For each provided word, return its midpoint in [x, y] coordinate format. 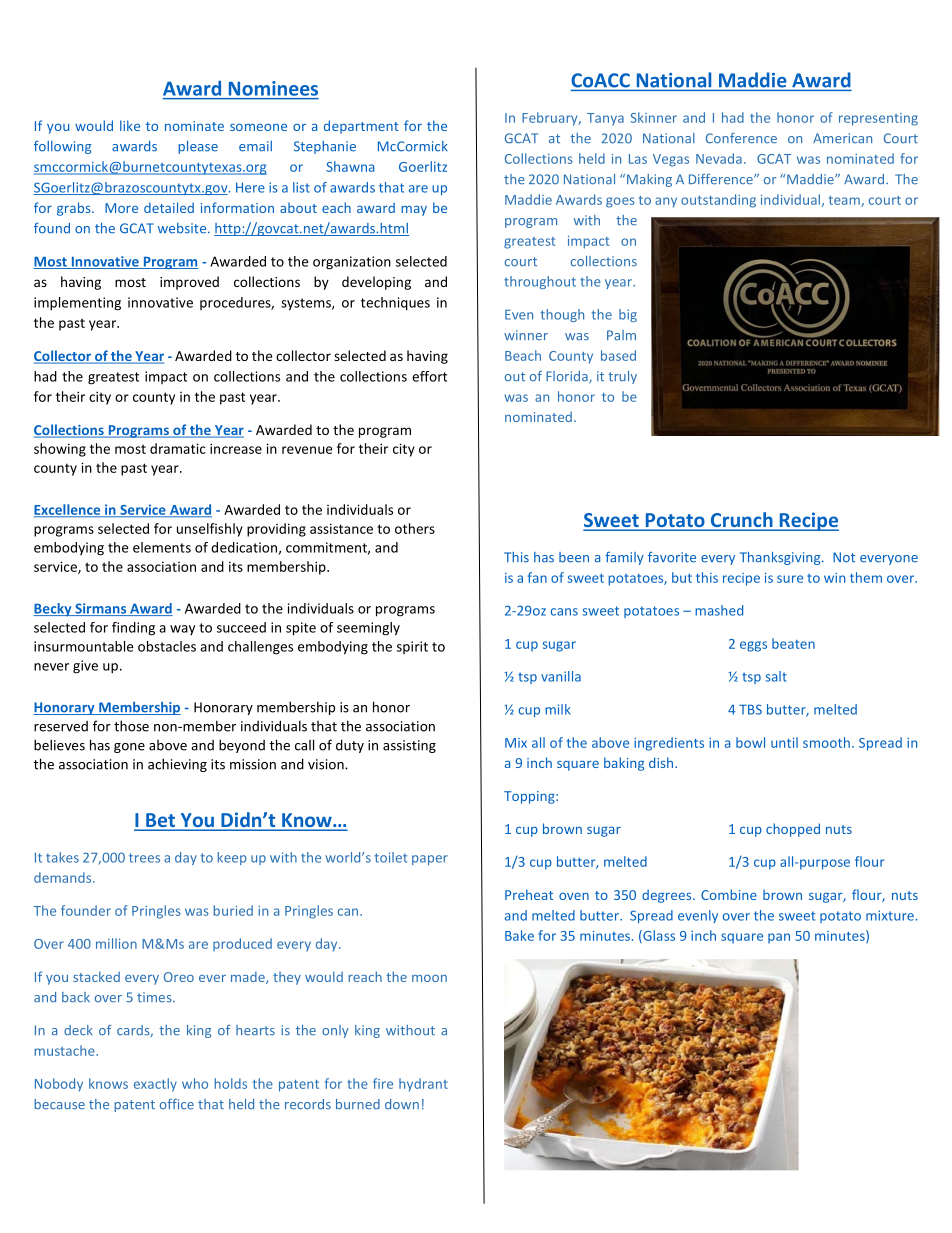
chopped [793, 830]
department [361, 127]
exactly [155, 1085]
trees [144, 858]
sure [790, 579]
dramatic [178, 448]
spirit [412, 647]
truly [622, 377]
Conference [741, 138]
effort [429, 376]
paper [430, 860]
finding [133, 629]
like [130, 125]
